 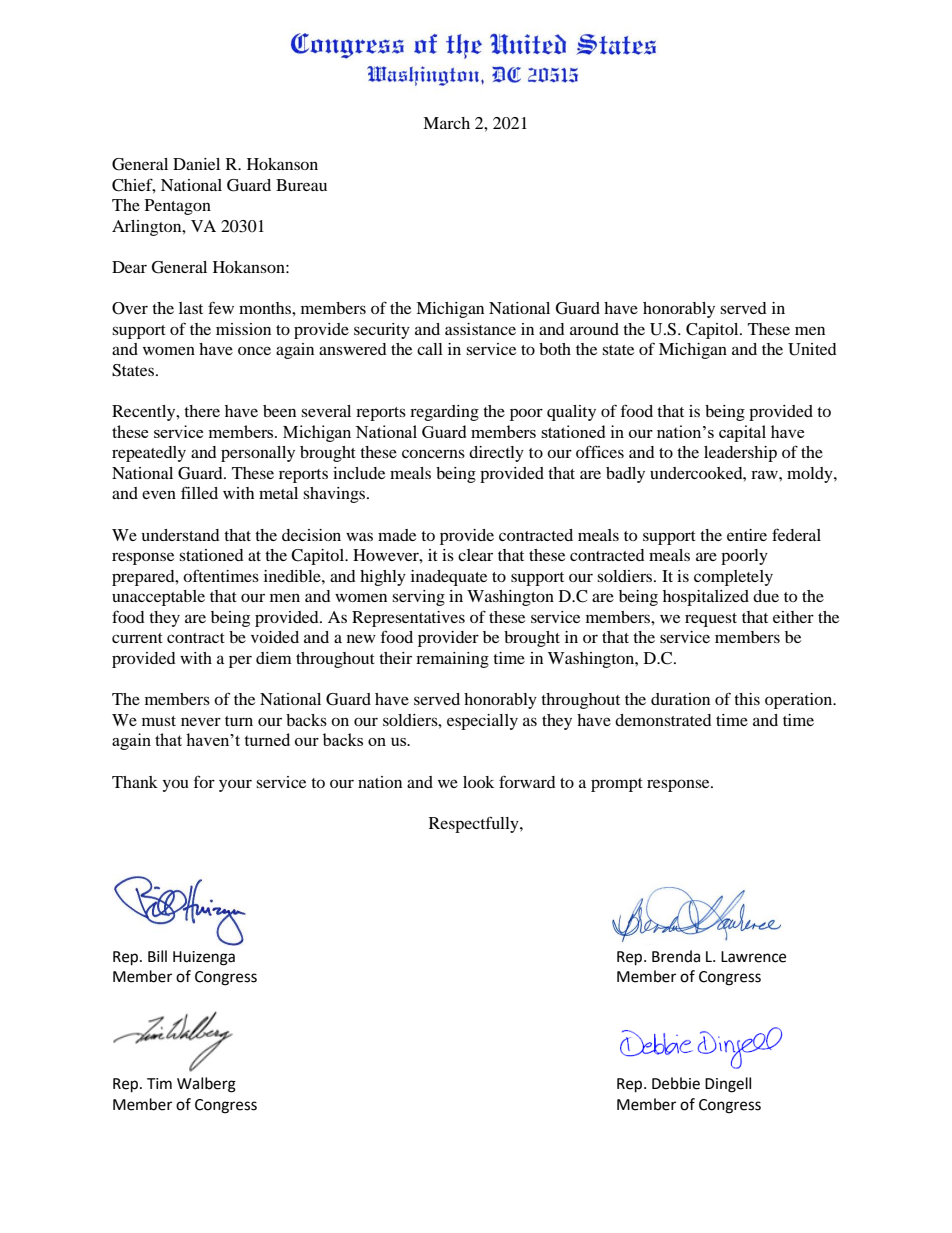 What do you see at coordinates (594, 329) in the screenshot?
I see `around` at bounding box center [594, 329].
